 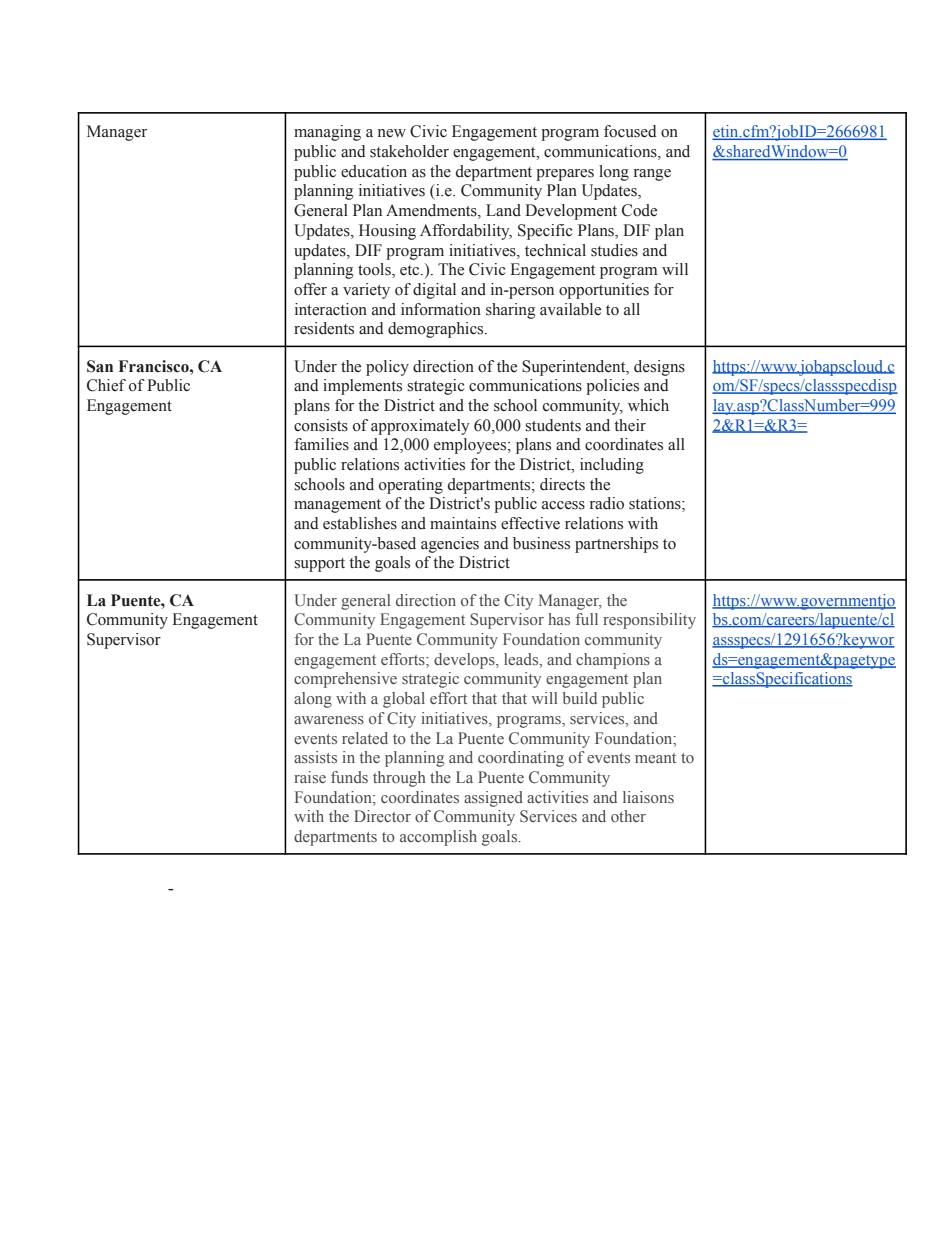 I want to click on raise, so click(x=310, y=777).
